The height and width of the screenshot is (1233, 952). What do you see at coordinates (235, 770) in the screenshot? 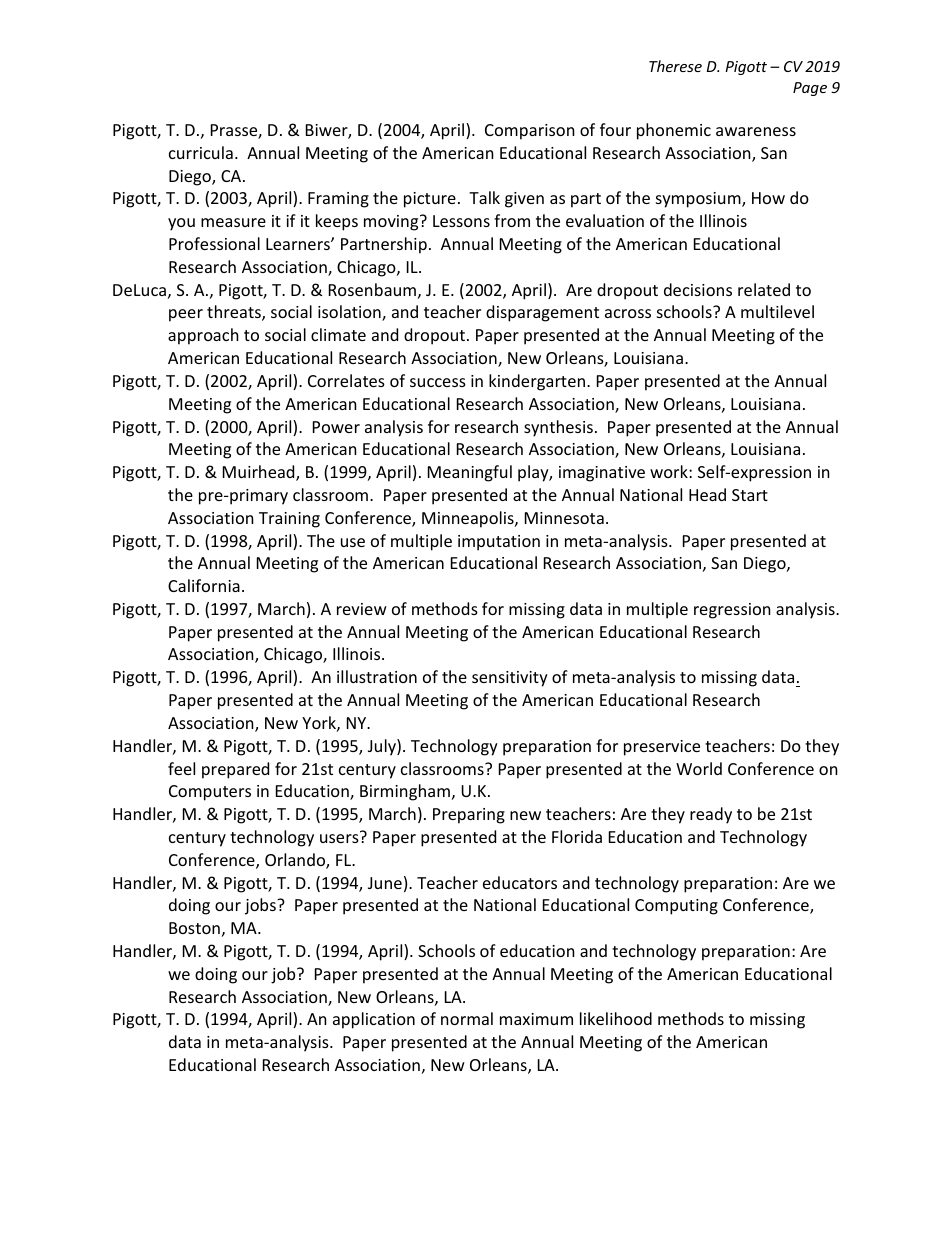
I see `prepared` at bounding box center [235, 770].
